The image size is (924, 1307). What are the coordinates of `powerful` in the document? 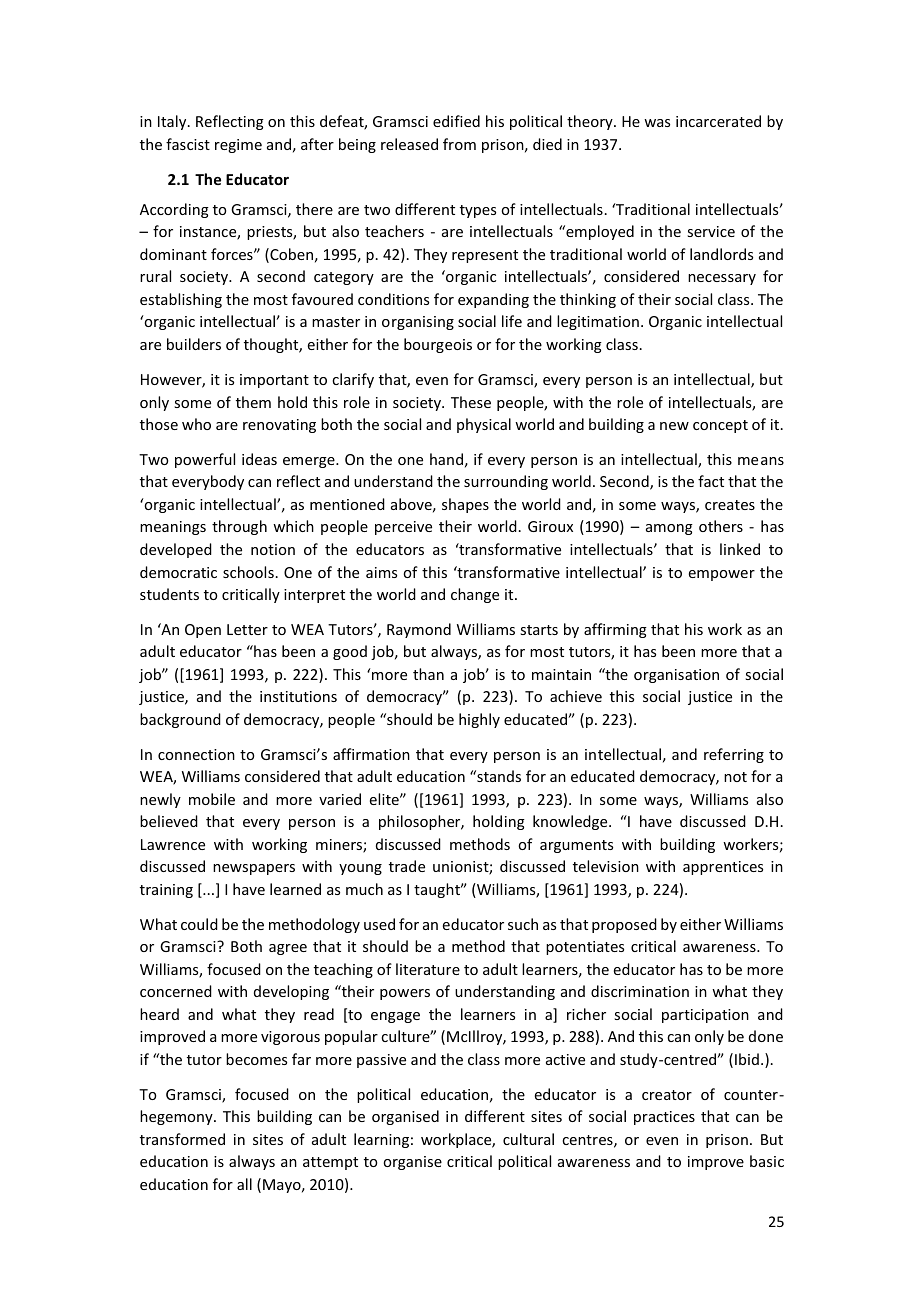 It's located at (205, 460).
